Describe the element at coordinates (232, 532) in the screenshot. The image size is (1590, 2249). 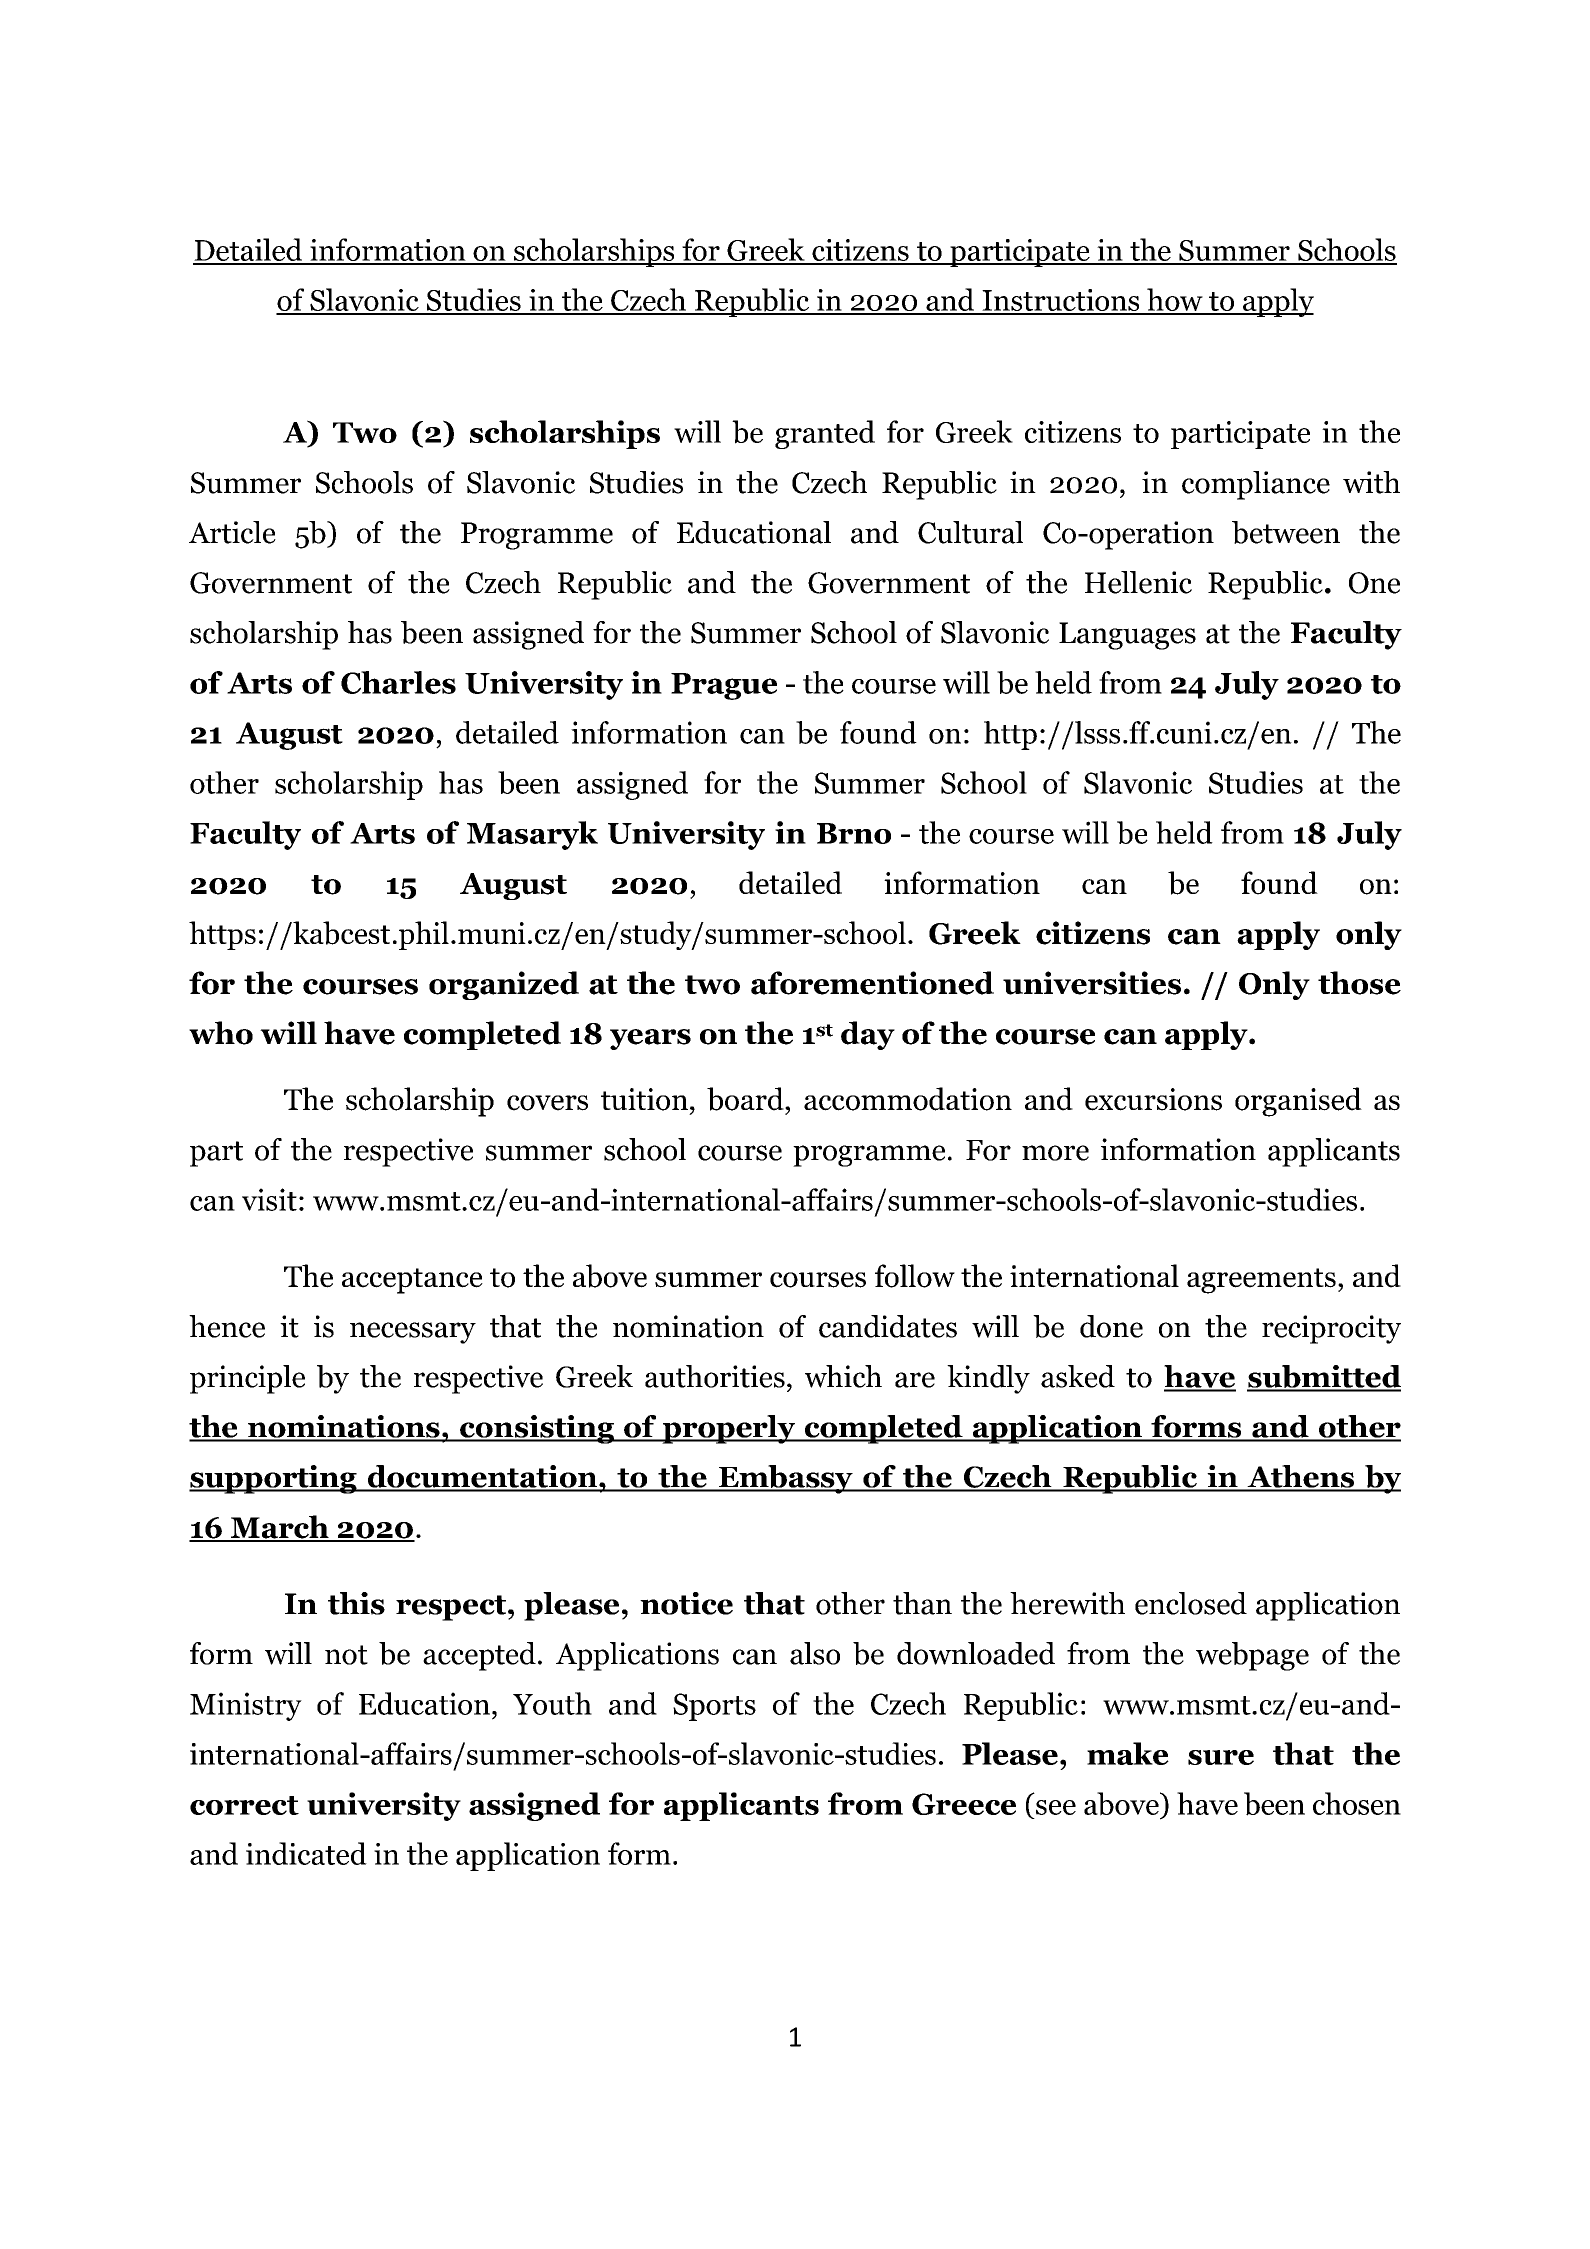
I see `Article` at that location.
